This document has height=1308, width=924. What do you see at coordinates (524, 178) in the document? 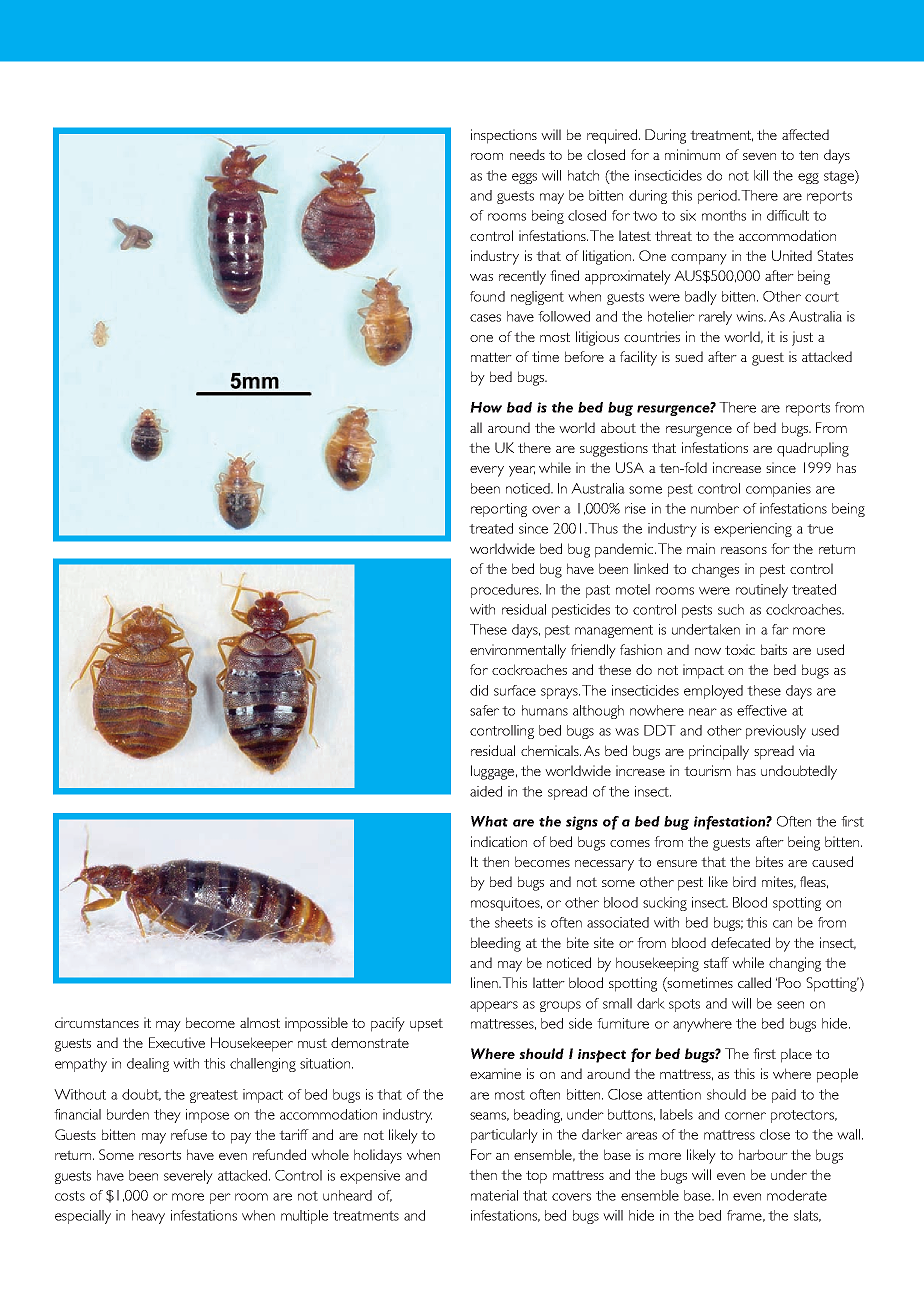
I see `eggs` at bounding box center [524, 178].
